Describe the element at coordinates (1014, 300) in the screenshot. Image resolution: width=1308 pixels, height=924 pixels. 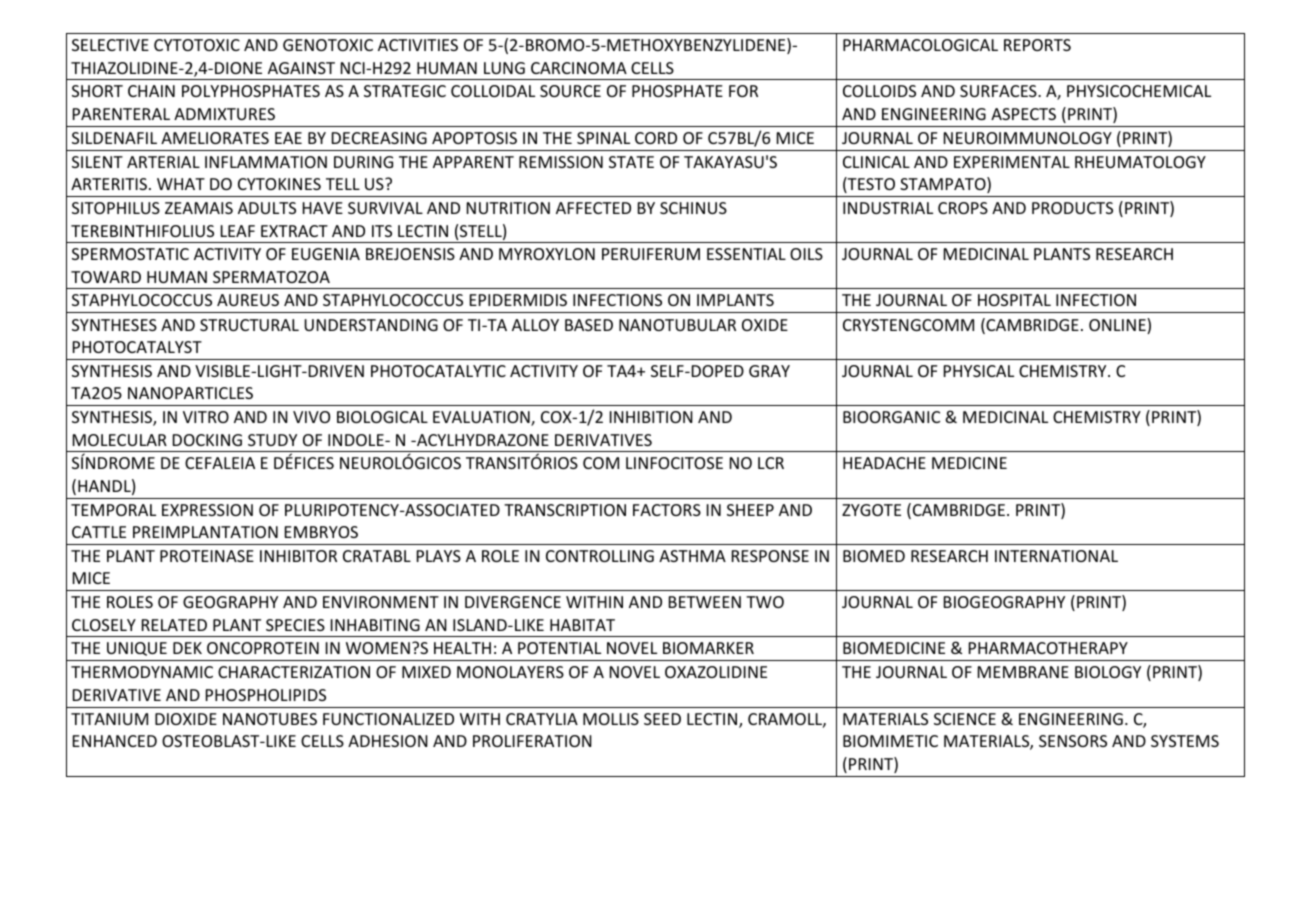
I see `HOSPITAL` at that location.
